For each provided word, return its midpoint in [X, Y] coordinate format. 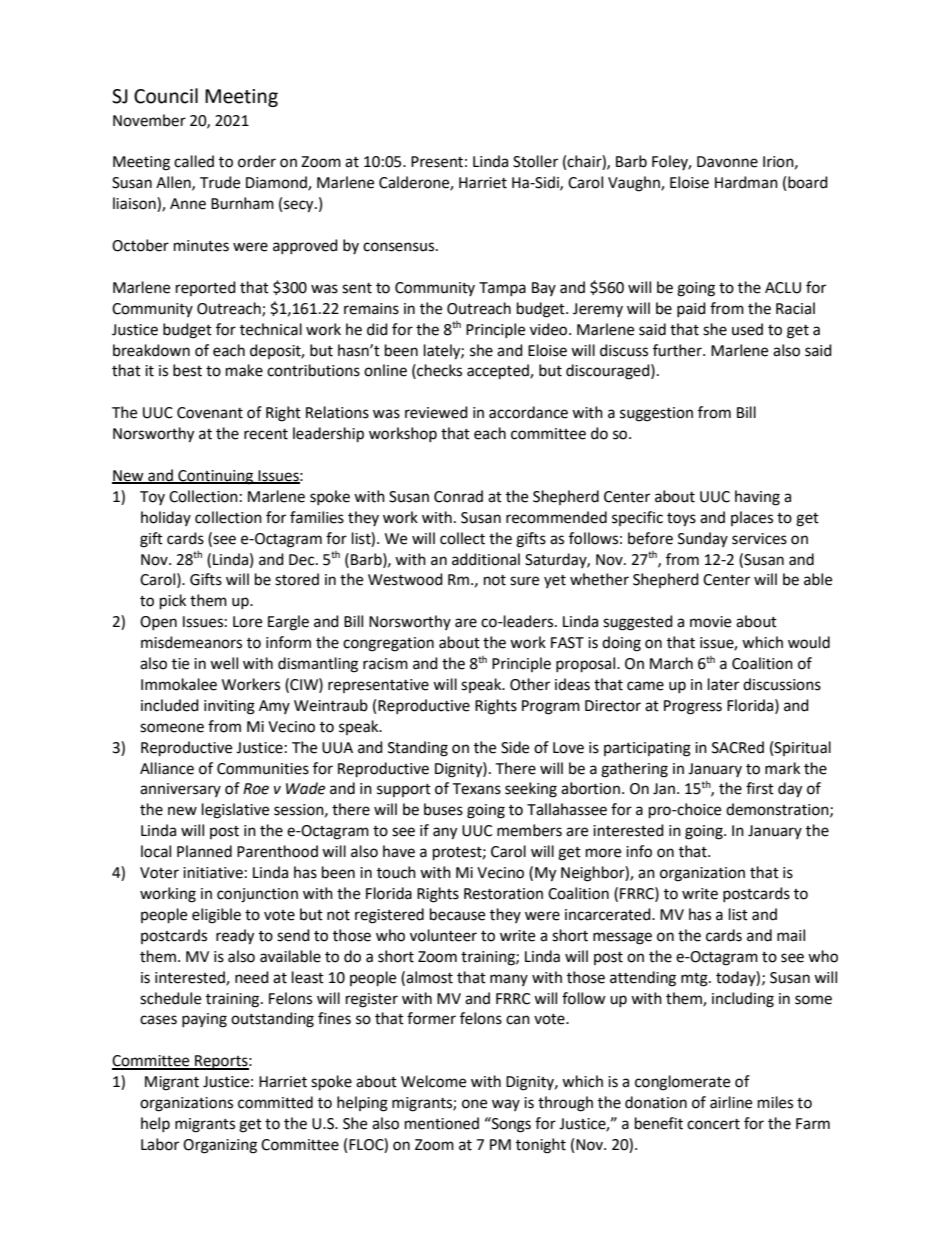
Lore [247, 622]
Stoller [535, 161]
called [194, 161]
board [808, 182]
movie [710, 622]
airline [731, 1102]
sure [524, 581]
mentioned [442, 1123]
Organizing [220, 1146]
